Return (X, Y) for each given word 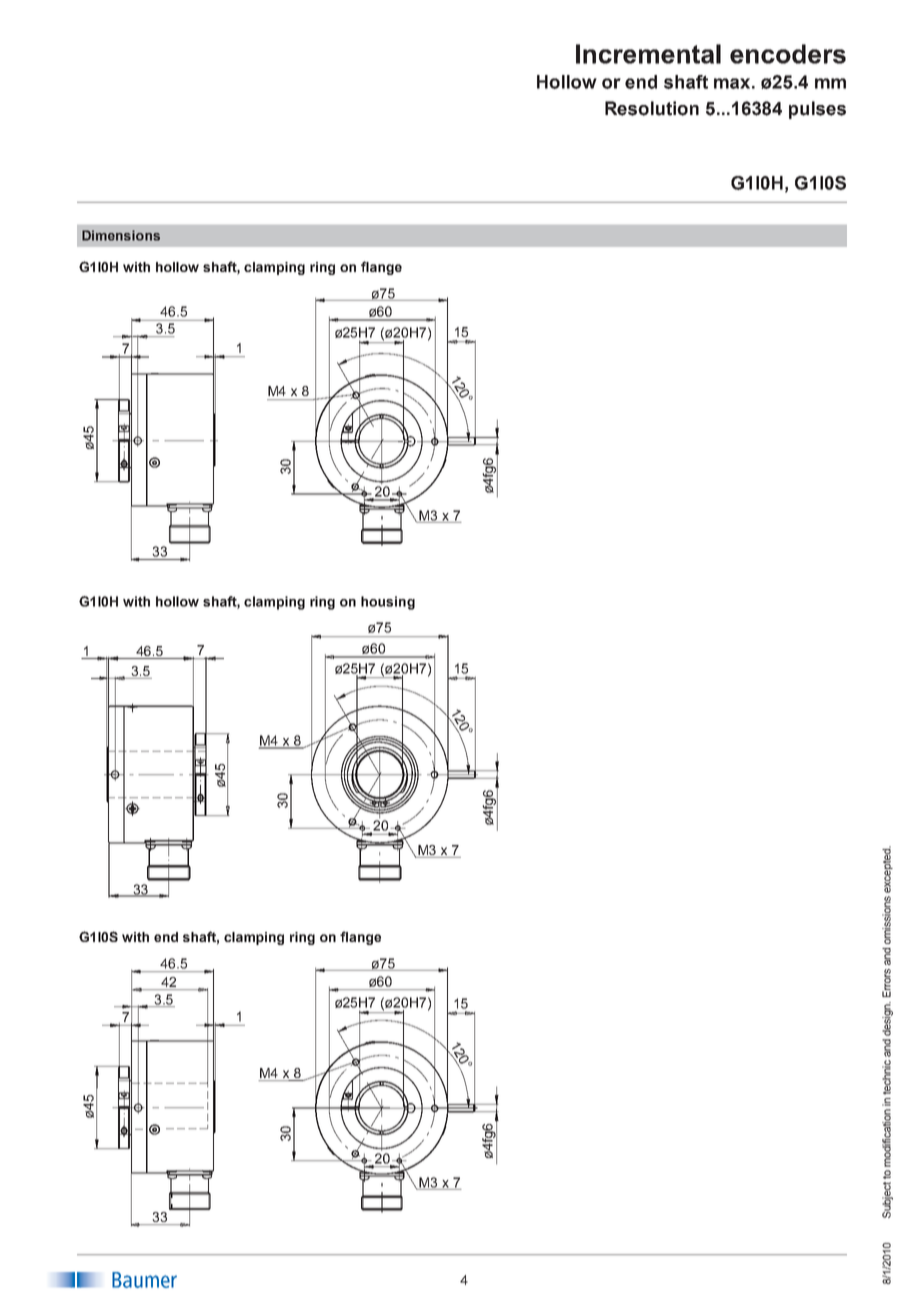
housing (388, 603)
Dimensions (121, 235)
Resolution (652, 108)
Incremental (648, 54)
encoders (788, 54)
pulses (817, 110)
